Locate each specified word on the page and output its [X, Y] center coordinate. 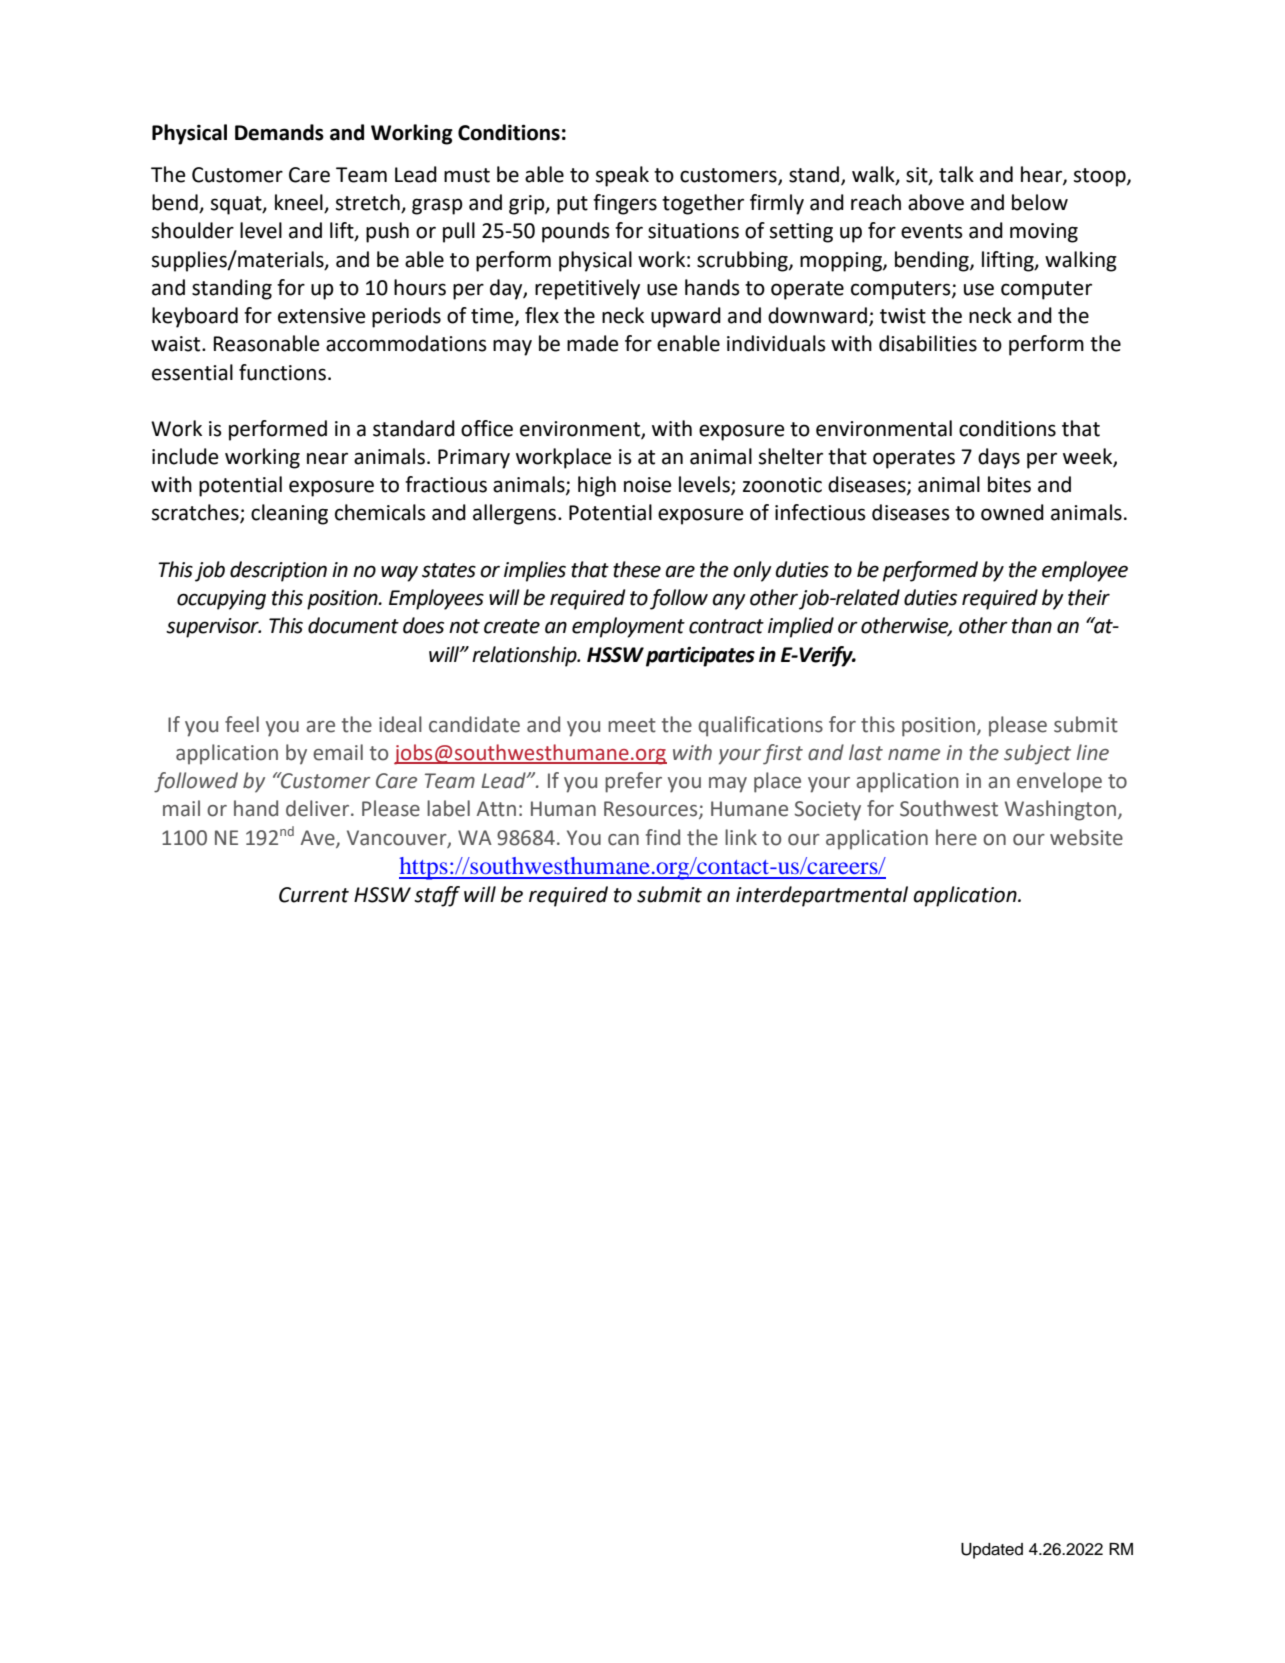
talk [956, 174]
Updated [992, 1551]
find [663, 837]
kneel [300, 203]
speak [622, 176]
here [956, 837]
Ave [319, 838]
